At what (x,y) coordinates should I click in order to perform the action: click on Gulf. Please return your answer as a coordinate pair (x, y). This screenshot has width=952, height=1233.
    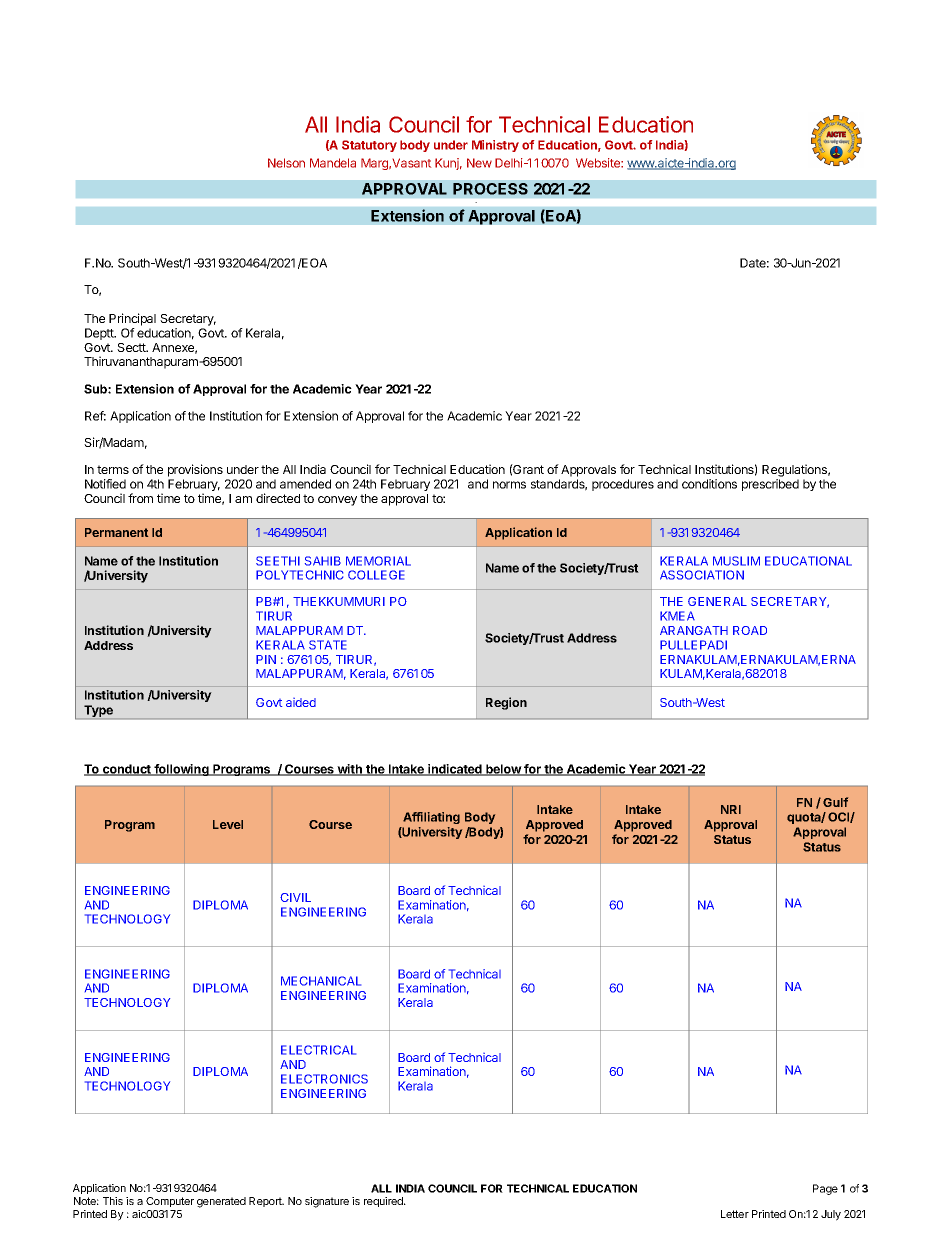
    Looking at the image, I should click on (835, 802).
